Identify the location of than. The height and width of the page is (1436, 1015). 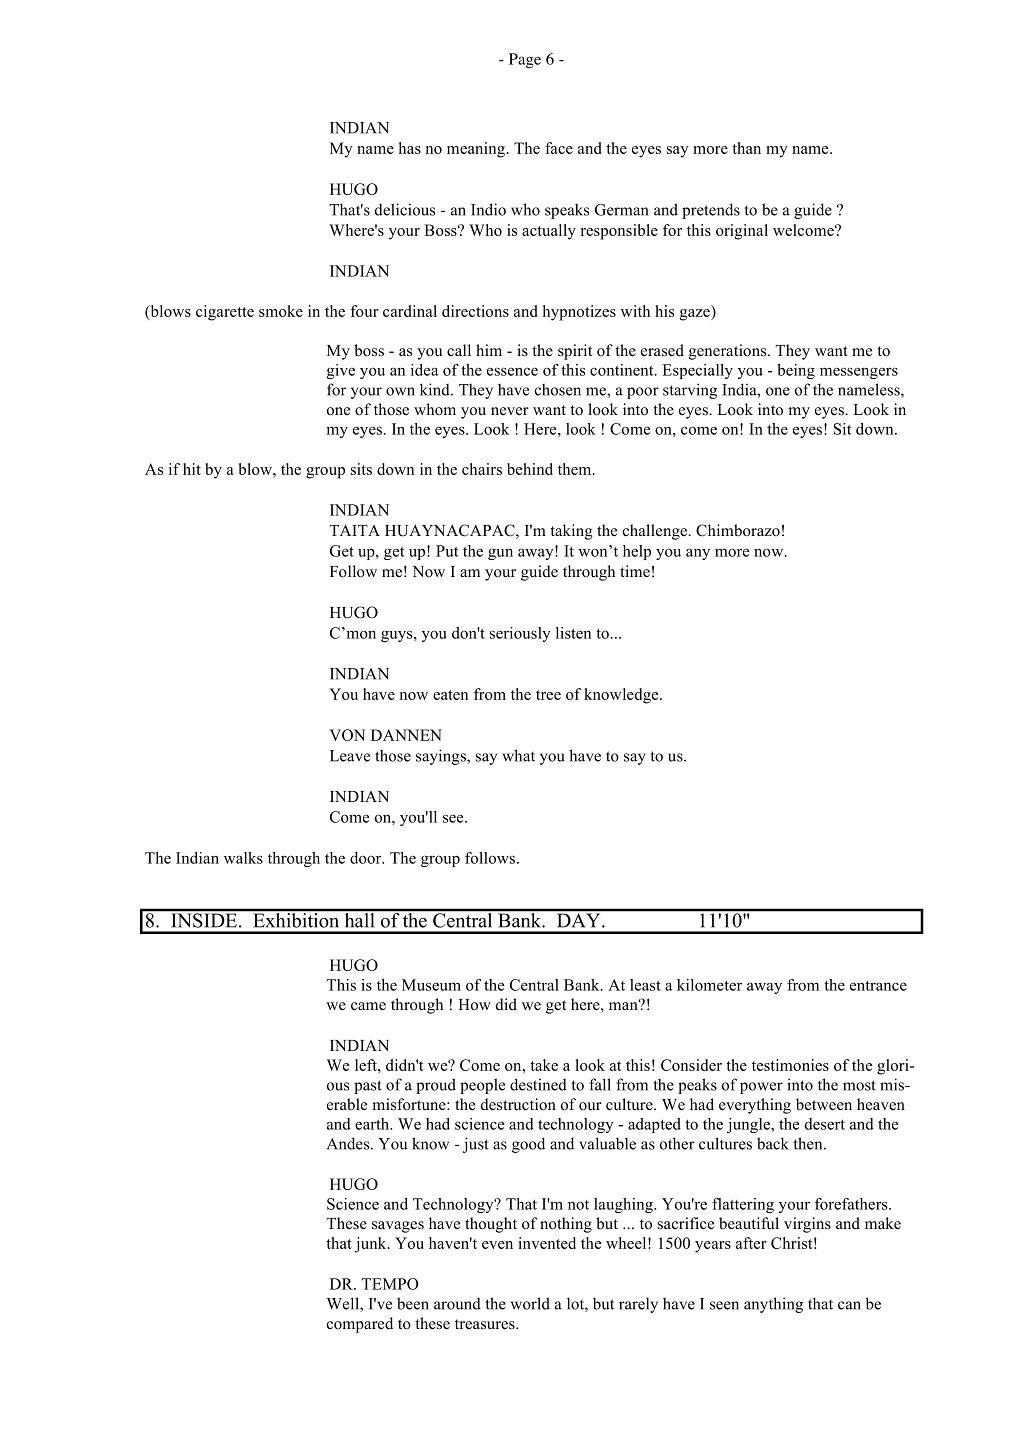
(746, 148).
